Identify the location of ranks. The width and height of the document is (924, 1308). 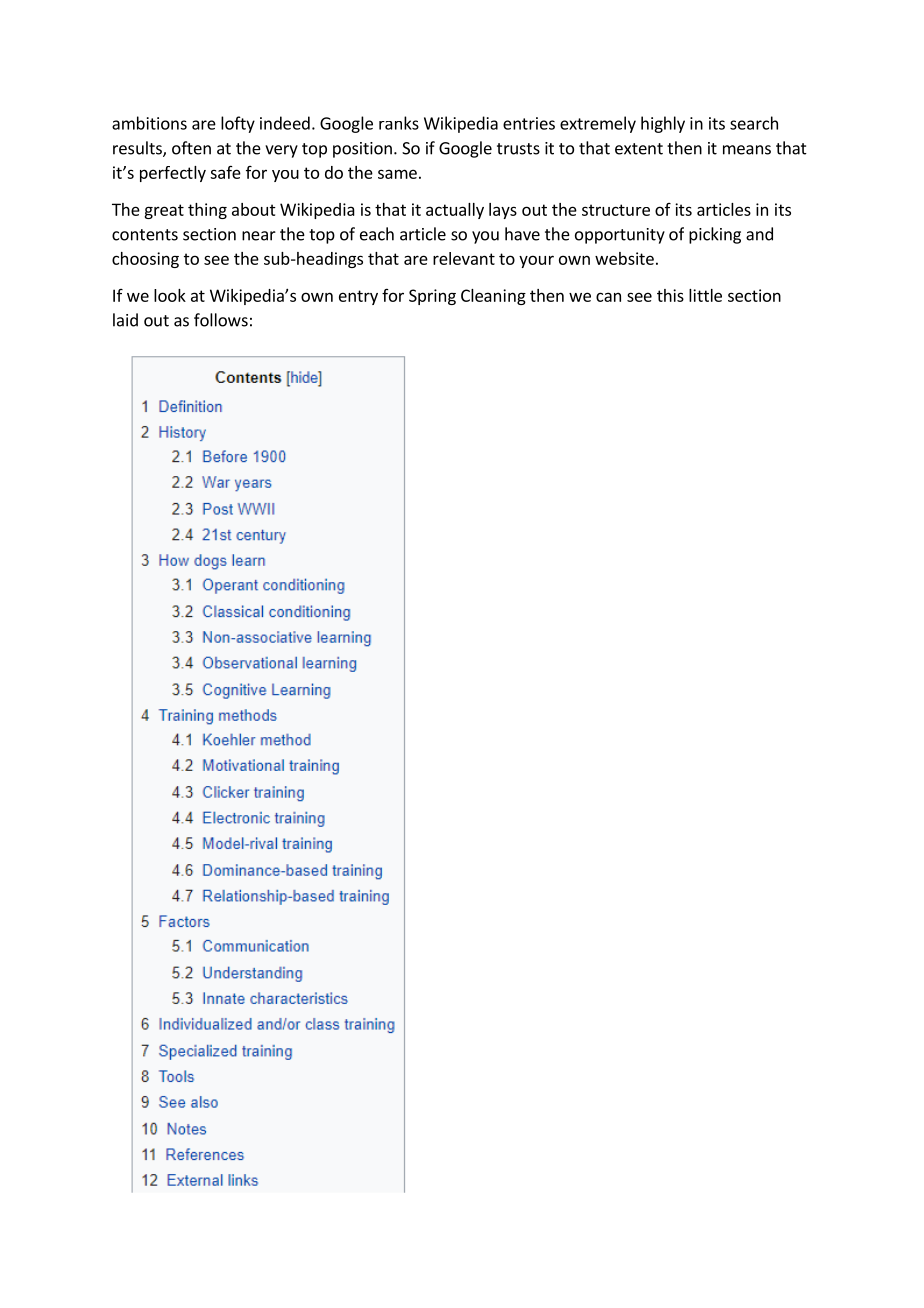
(399, 123).
